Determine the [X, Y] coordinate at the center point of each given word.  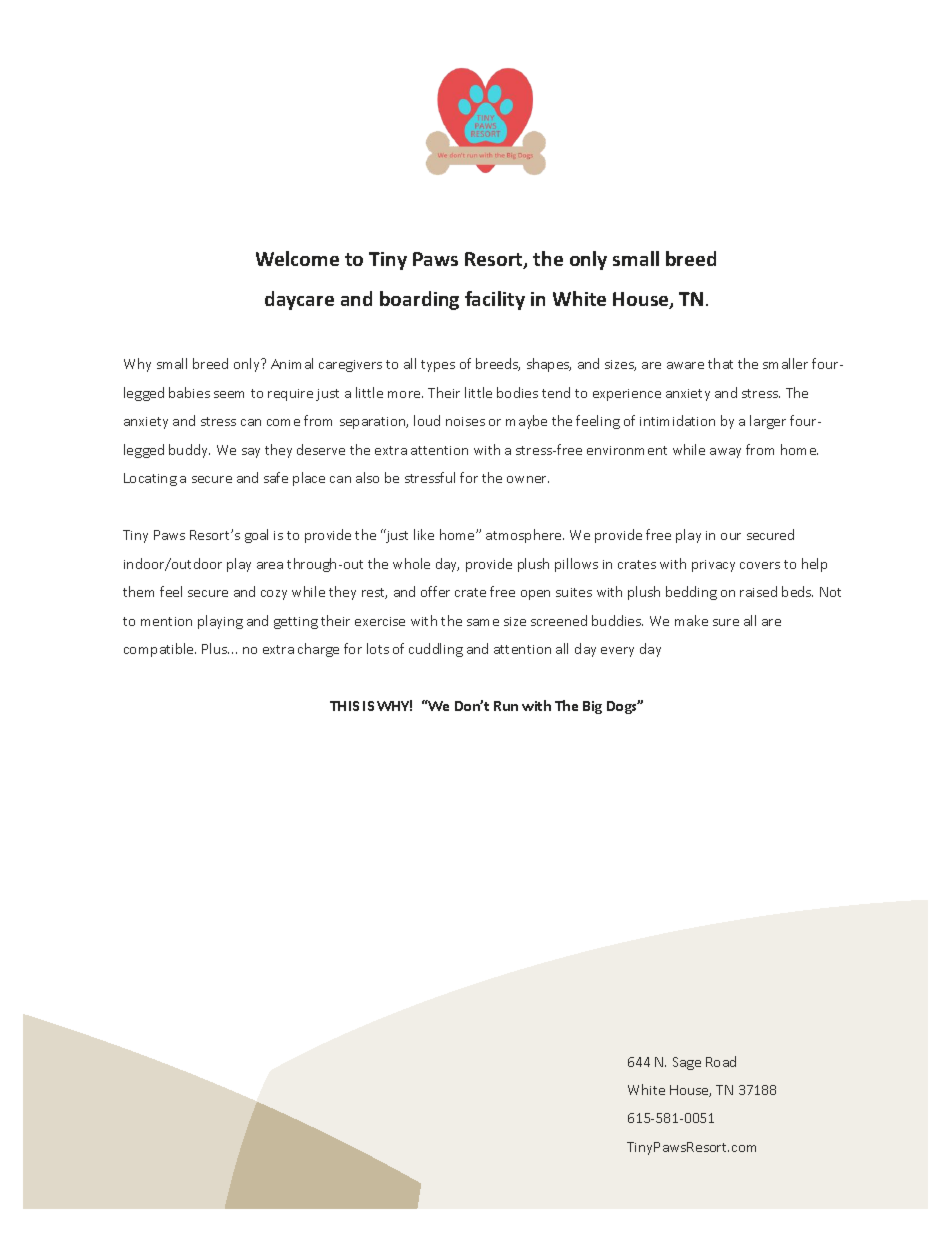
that [720, 363]
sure [726, 622]
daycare [299, 300]
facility [495, 300]
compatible [160, 650]
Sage [687, 1063]
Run [506, 706]
